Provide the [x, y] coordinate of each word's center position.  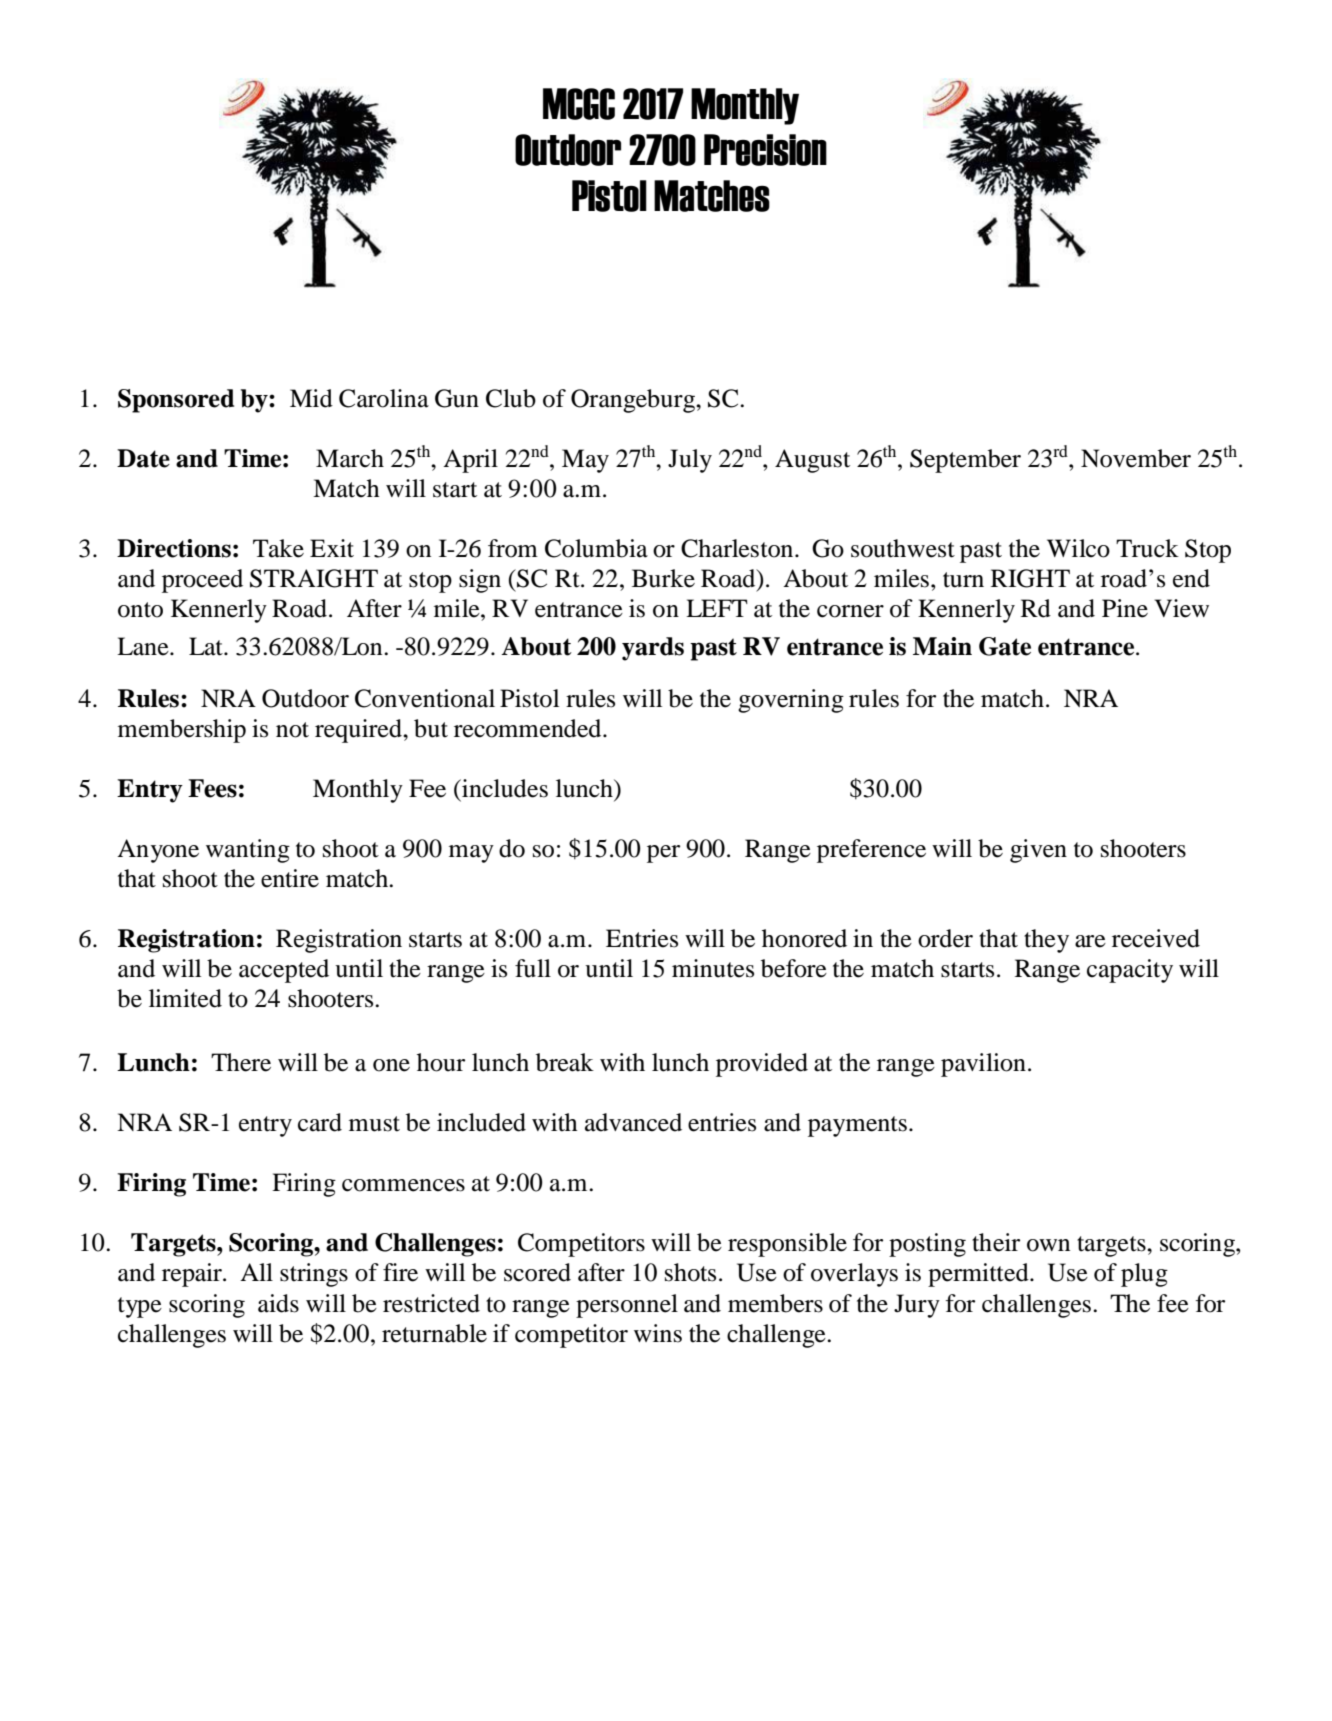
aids [278, 1303]
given [1038, 851]
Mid [311, 398]
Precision [765, 150]
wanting [248, 851]
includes [504, 788]
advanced [633, 1122]
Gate [1005, 646]
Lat [207, 646]
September [965, 461]
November [1136, 458]
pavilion [983, 1065]
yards [653, 649]
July [690, 461]
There [241, 1062]
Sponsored [176, 401]
